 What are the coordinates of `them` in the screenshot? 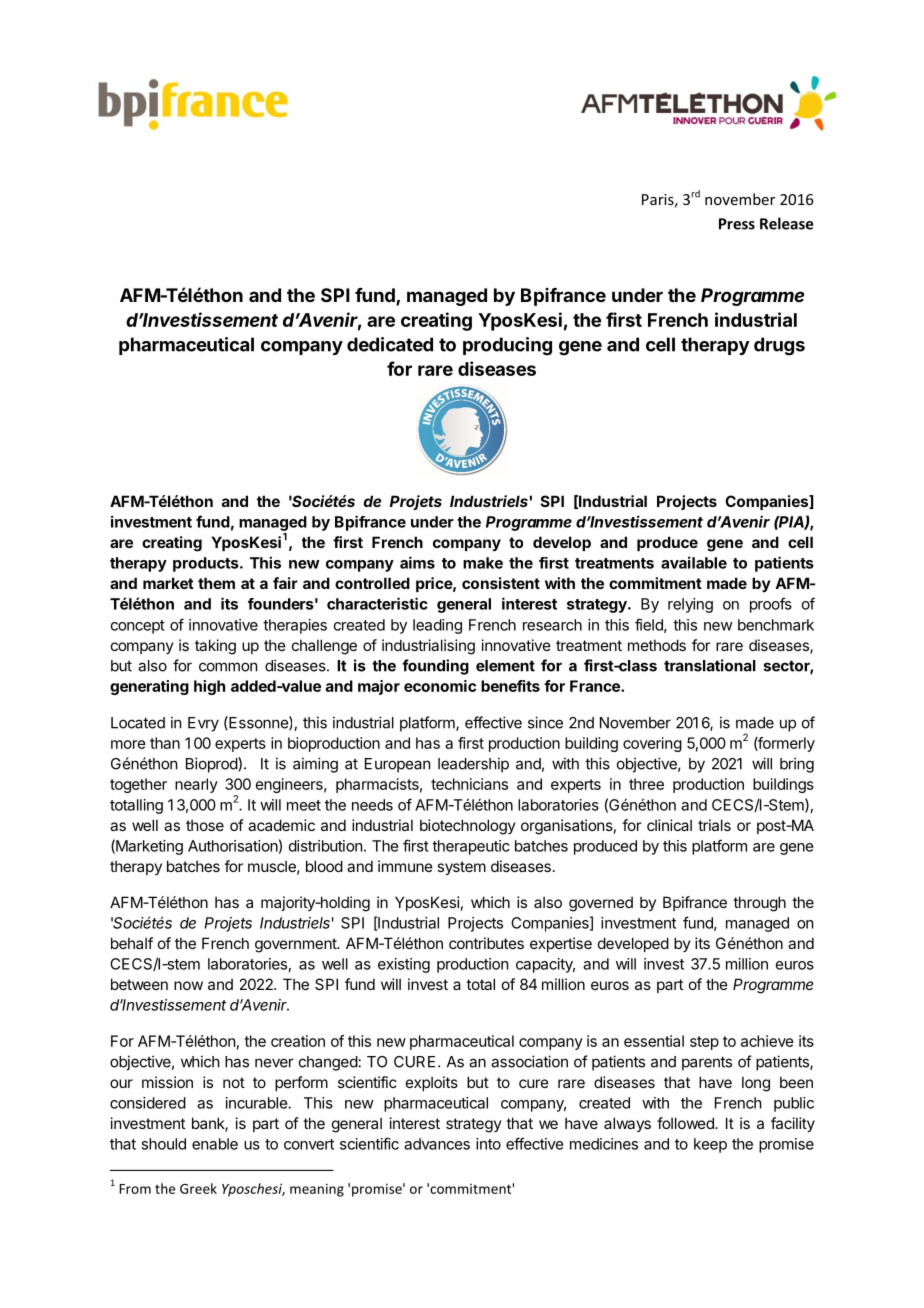 It's located at (216, 583).
